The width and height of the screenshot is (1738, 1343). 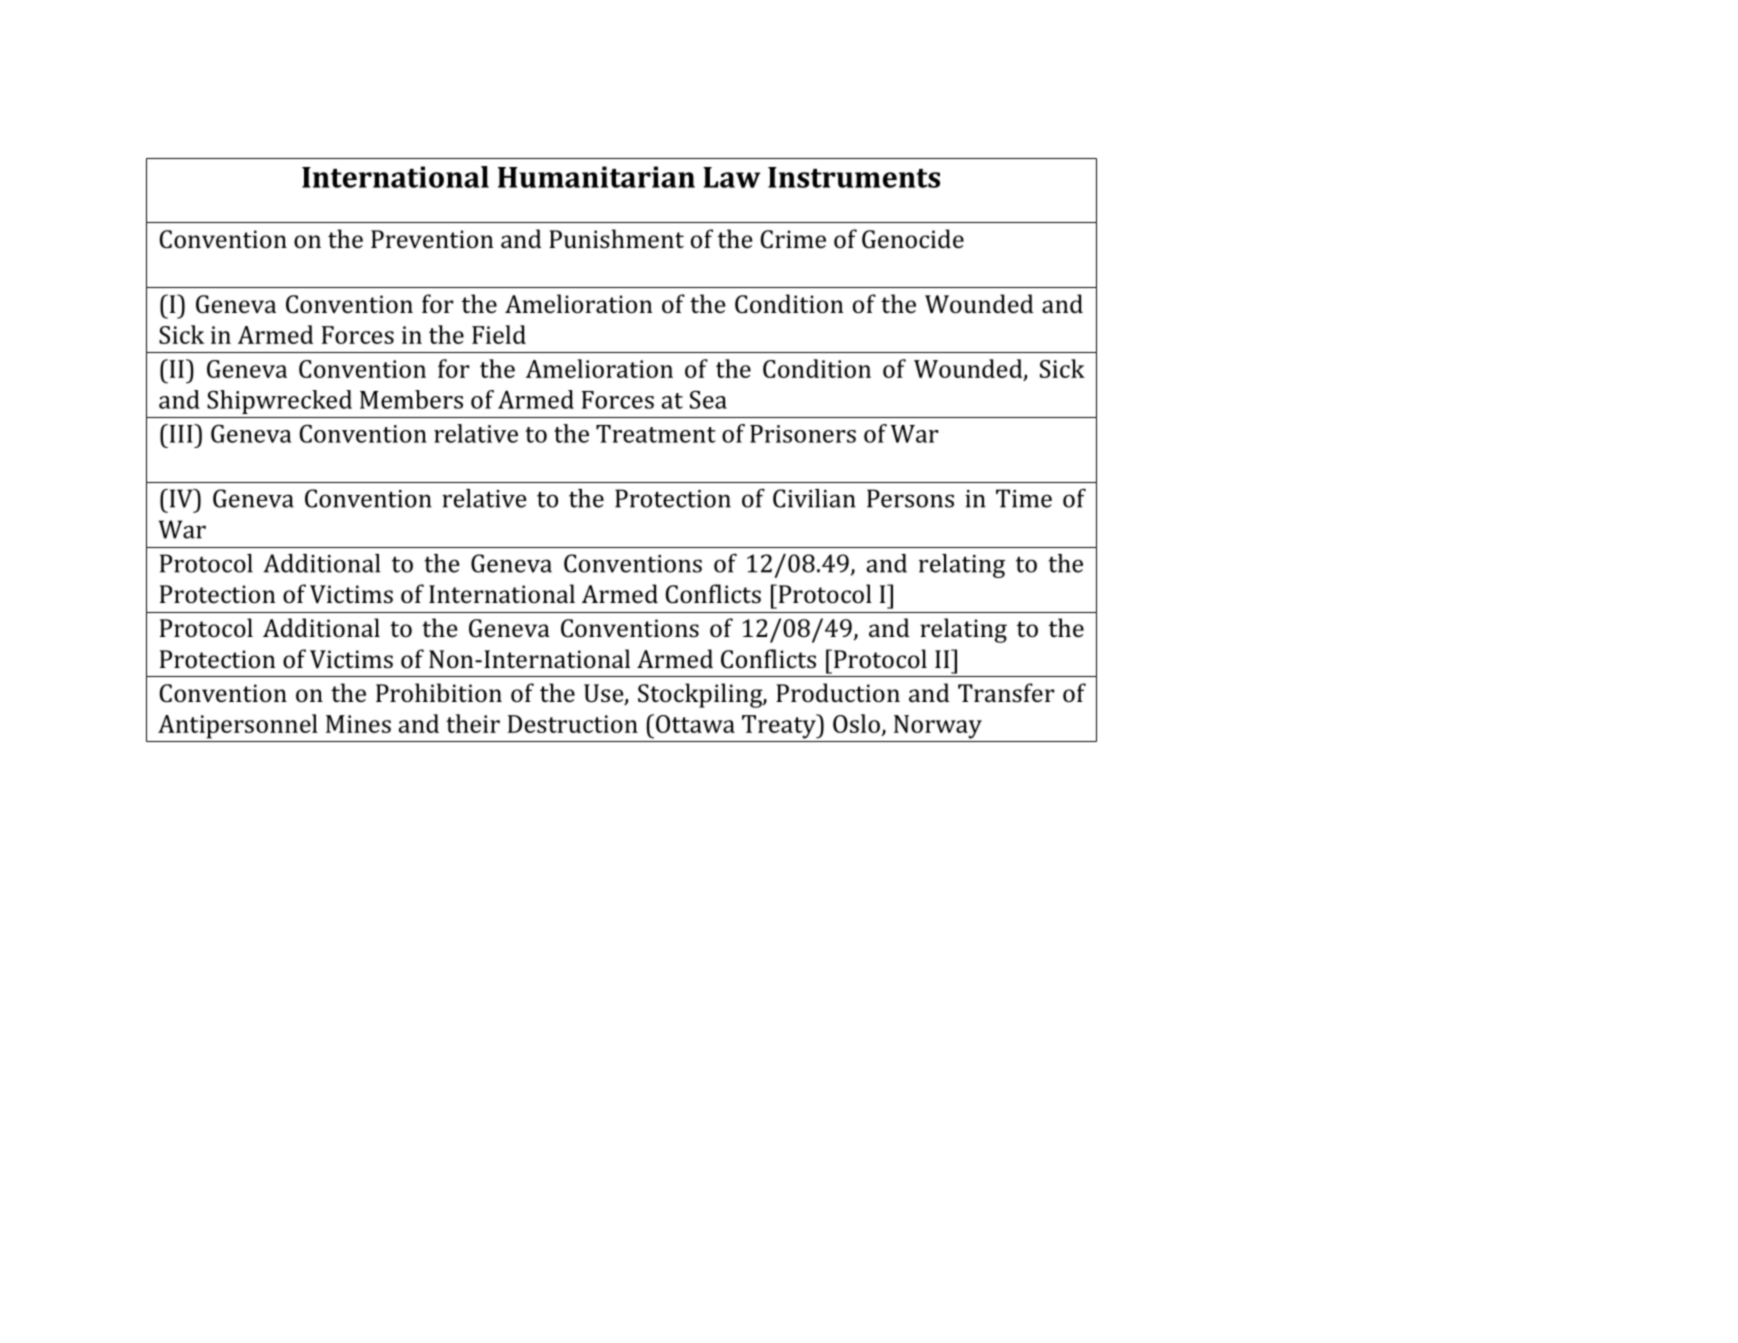 I want to click on III, so click(x=181, y=433).
